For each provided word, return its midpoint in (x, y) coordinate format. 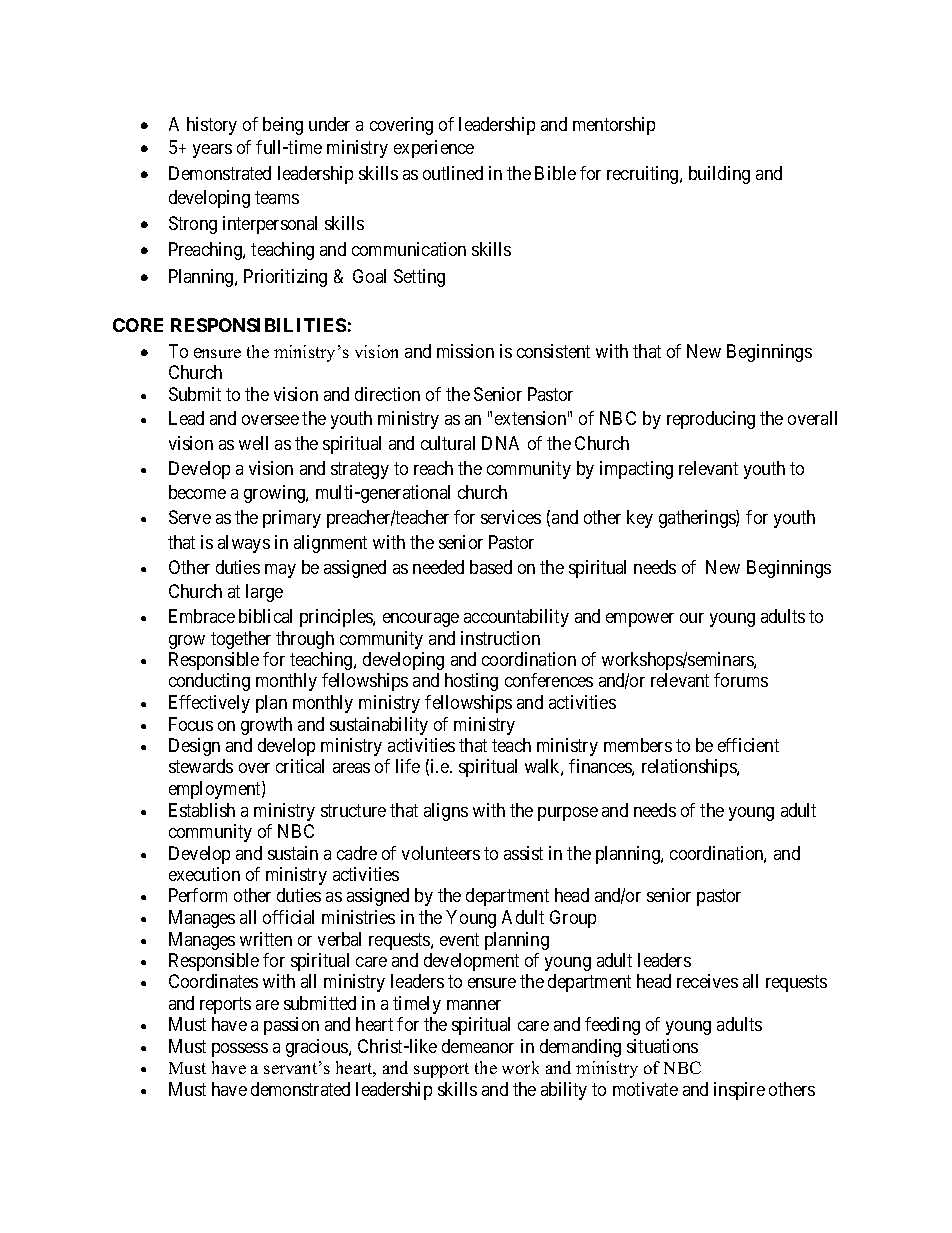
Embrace (202, 616)
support (441, 1070)
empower (640, 620)
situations (662, 1046)
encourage (421, 620)
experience (434, 149)
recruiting (644, 175)
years (212, 151)
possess (240, 1050)
